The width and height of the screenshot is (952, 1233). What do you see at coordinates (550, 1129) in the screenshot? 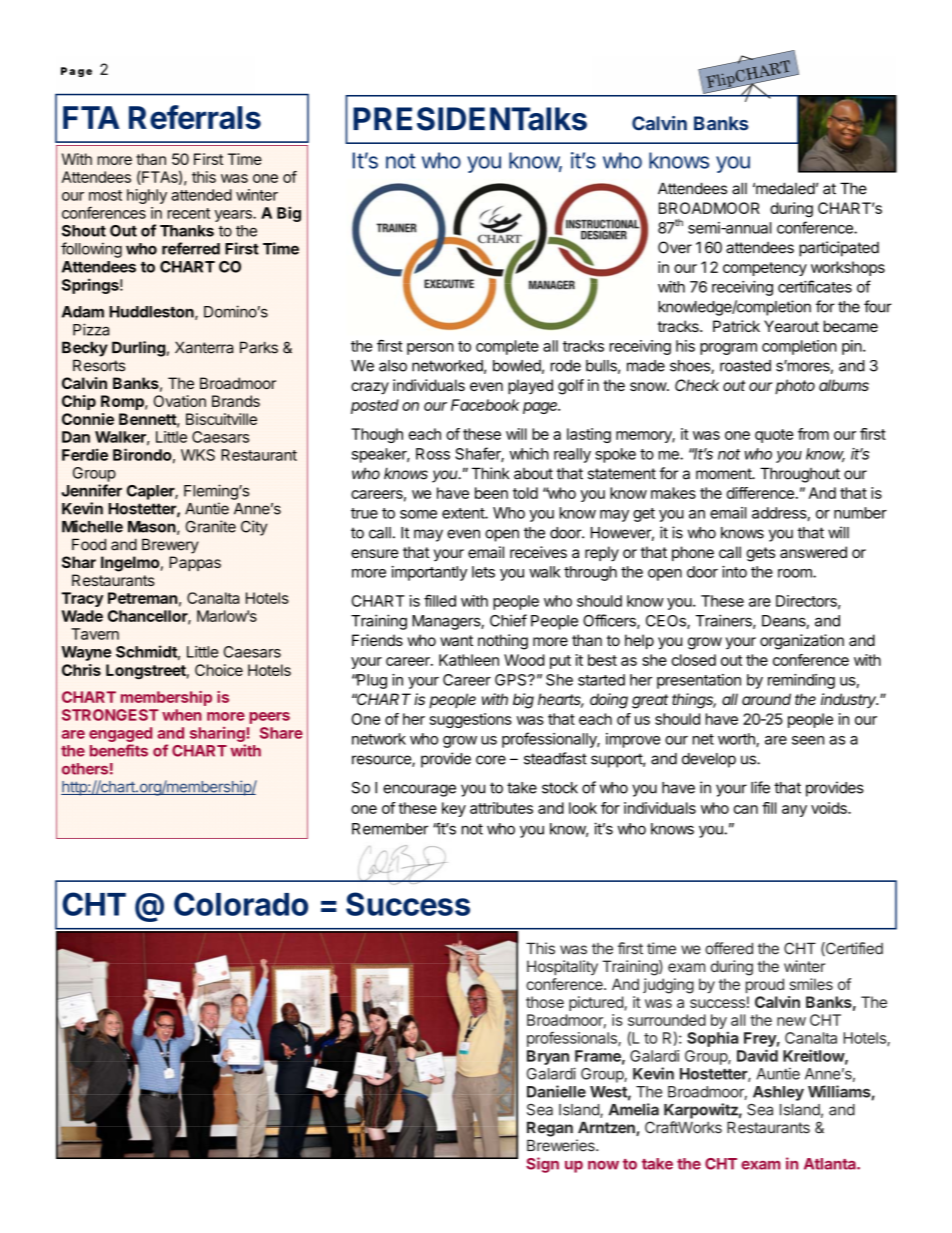
I see `Regan` at bounding box center [550, 1129].
